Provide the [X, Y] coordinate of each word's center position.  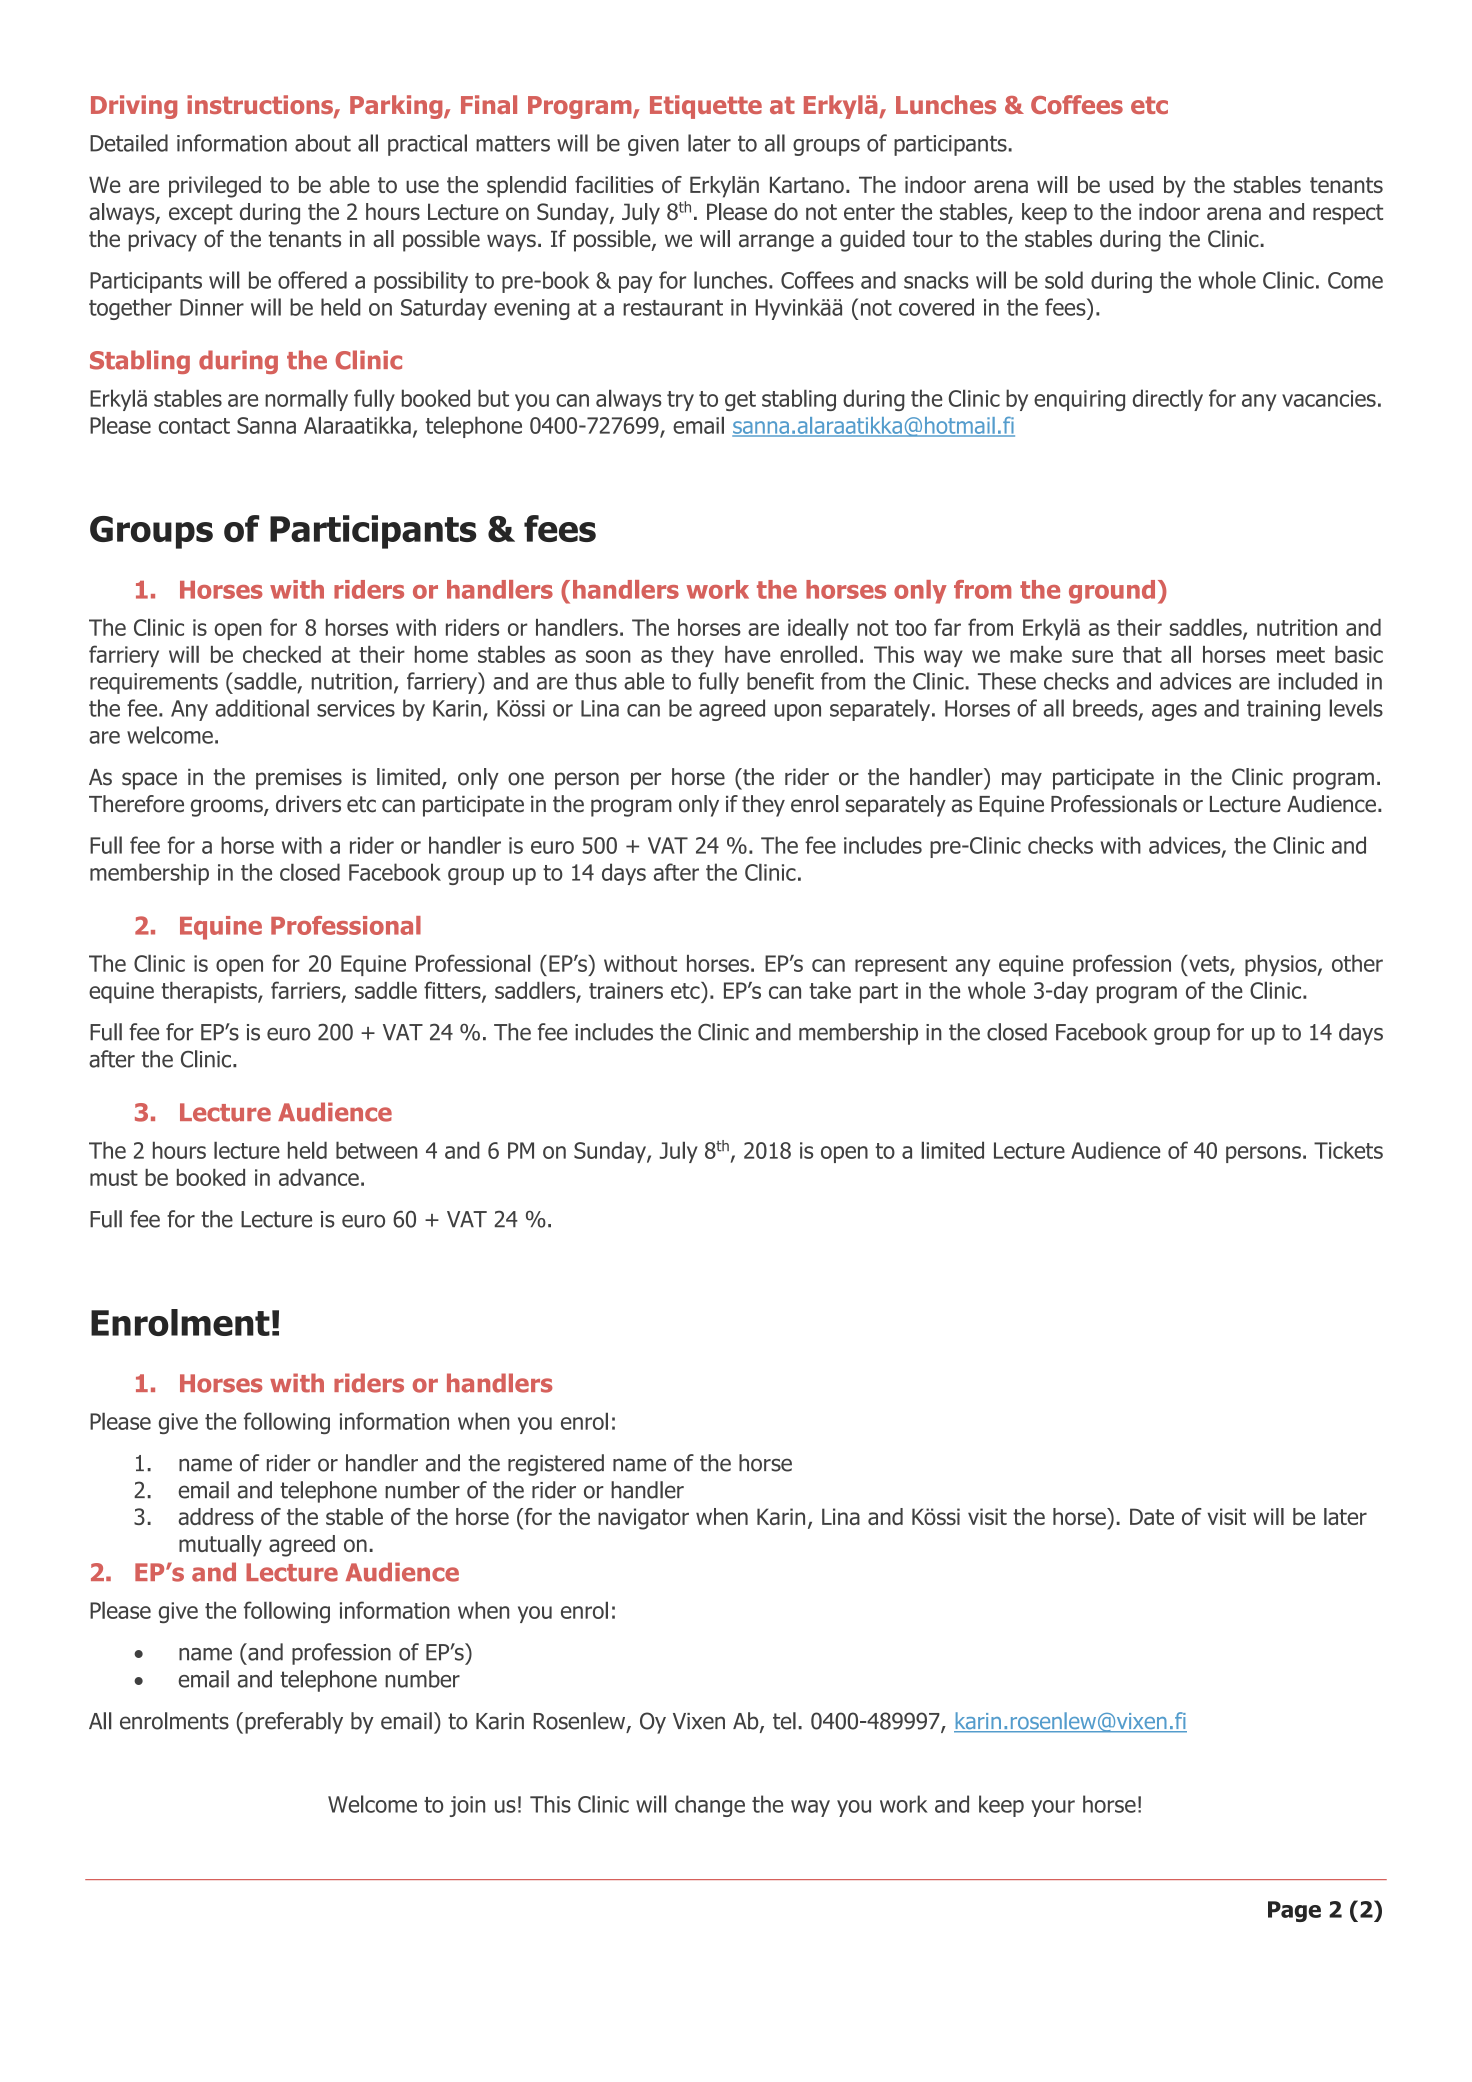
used [1131, 184]
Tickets [1348, 1150]
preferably [294, 1723]
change [710, 1806]
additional [262, 708]
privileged [215, 187]
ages [1174, 712]
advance [319, 1177]
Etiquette [706, 107]
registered [556, 1465]
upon [797, 712]
